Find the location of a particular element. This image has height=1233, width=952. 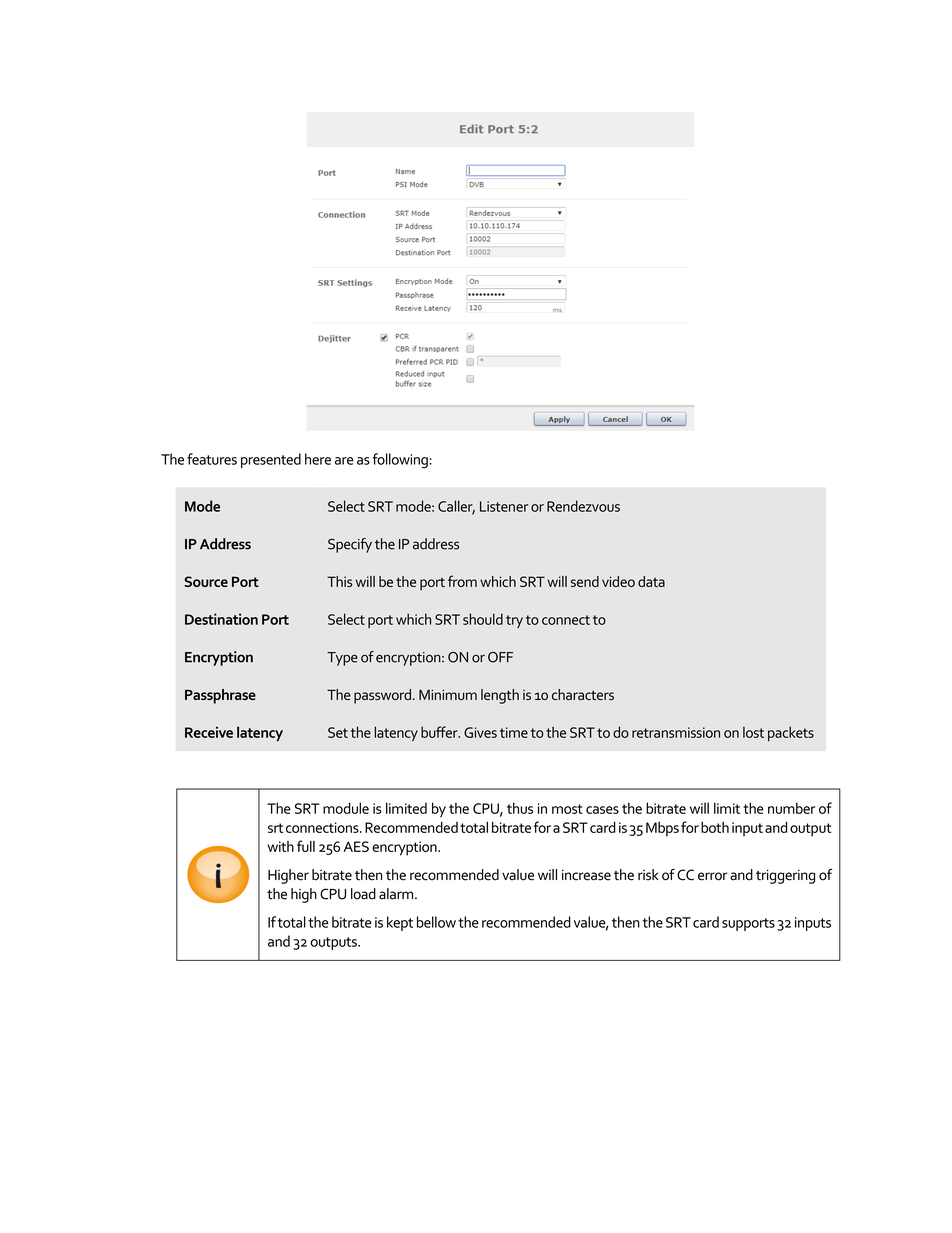

Rendezvous is located at coordinates (583, 506).
